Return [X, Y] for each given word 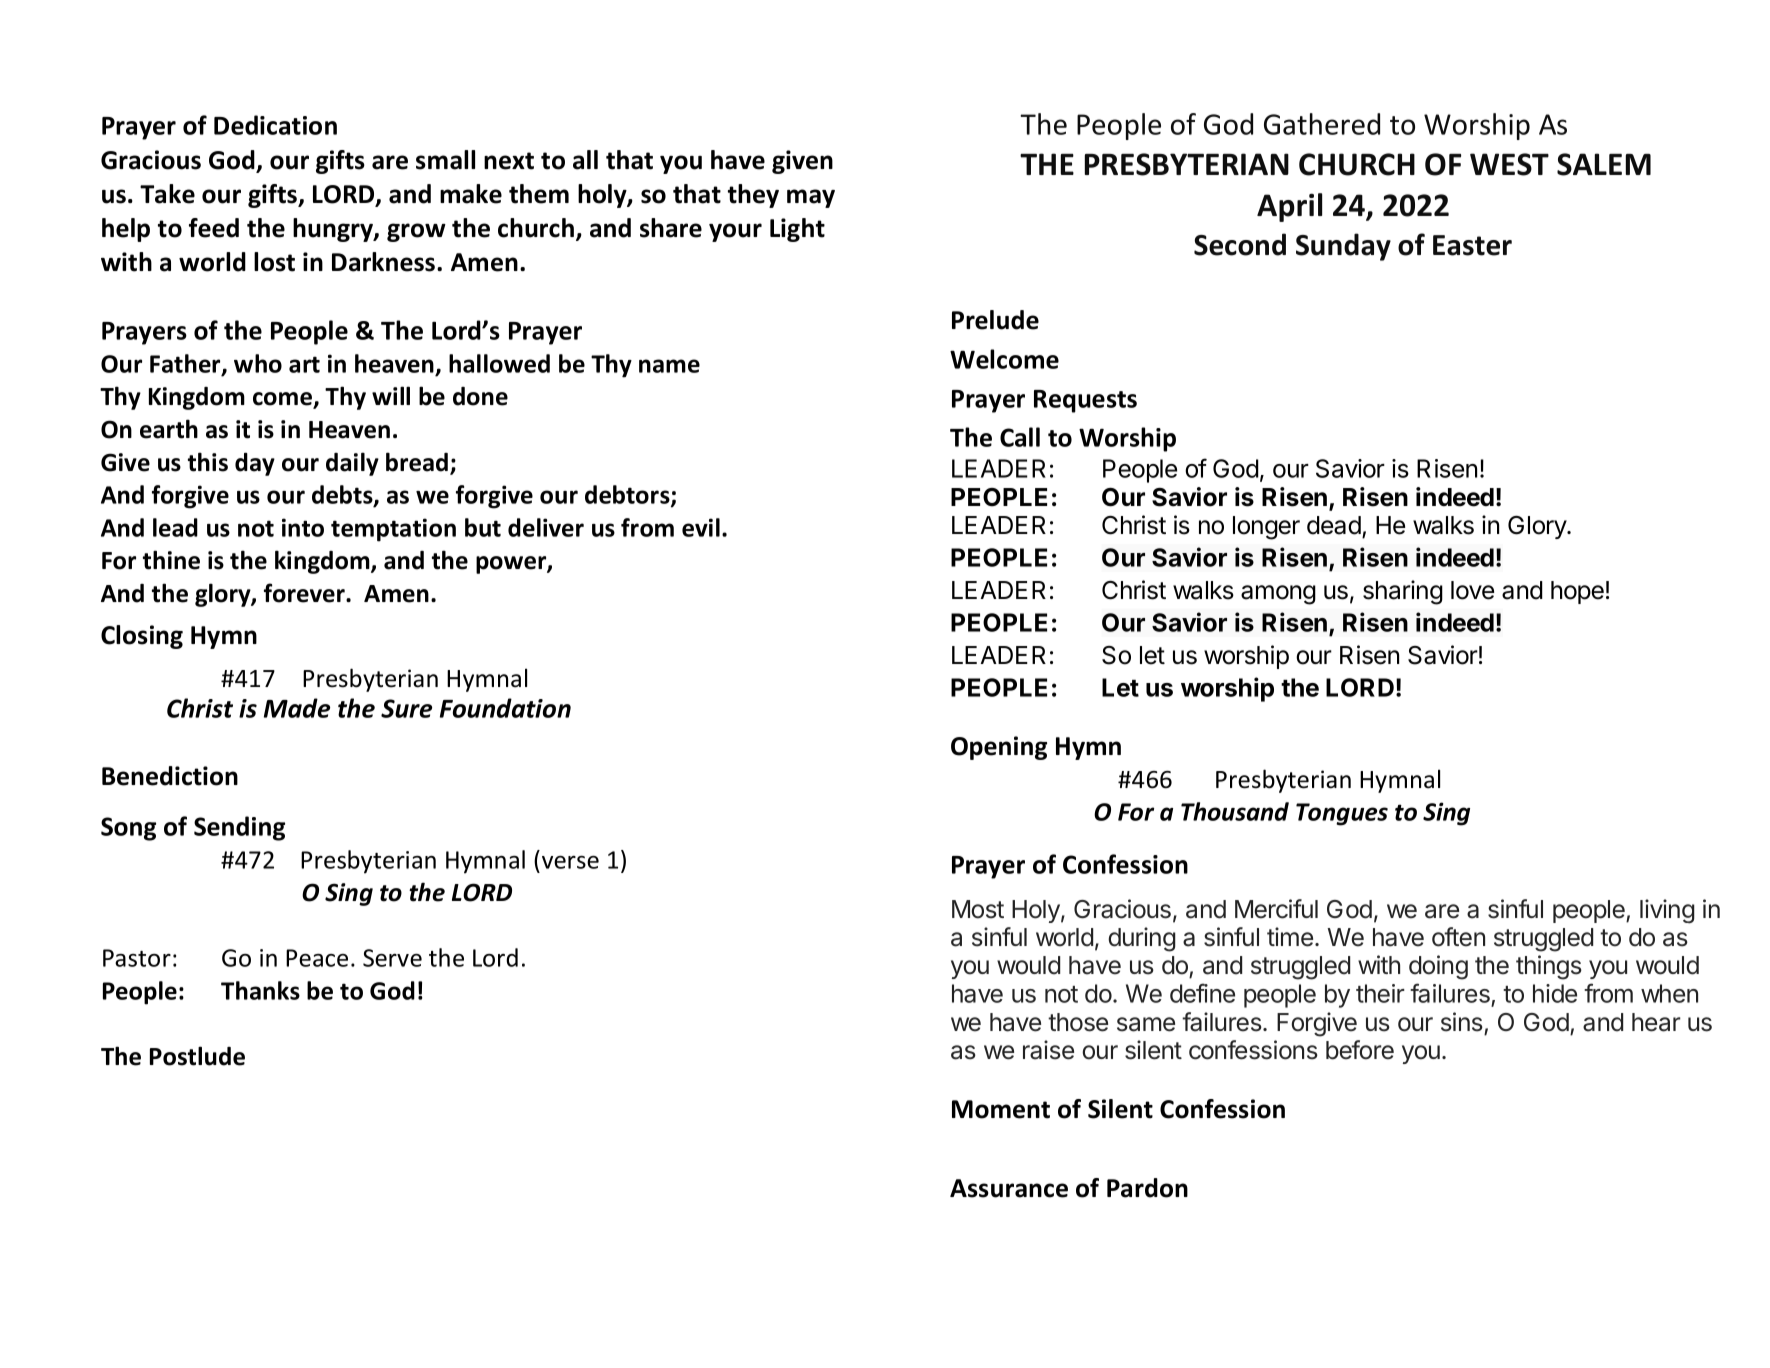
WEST [1509, 164]
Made [297, 708]
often [1458, 937]
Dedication [275, 125]
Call [1020, 437]
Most [978, 909]
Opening [999, 748]
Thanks [260, 990]
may [811, 198]
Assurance [1009, 1188]
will [391, 395]
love [1472, 590]
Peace [317, 958]
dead [1334, 525]
